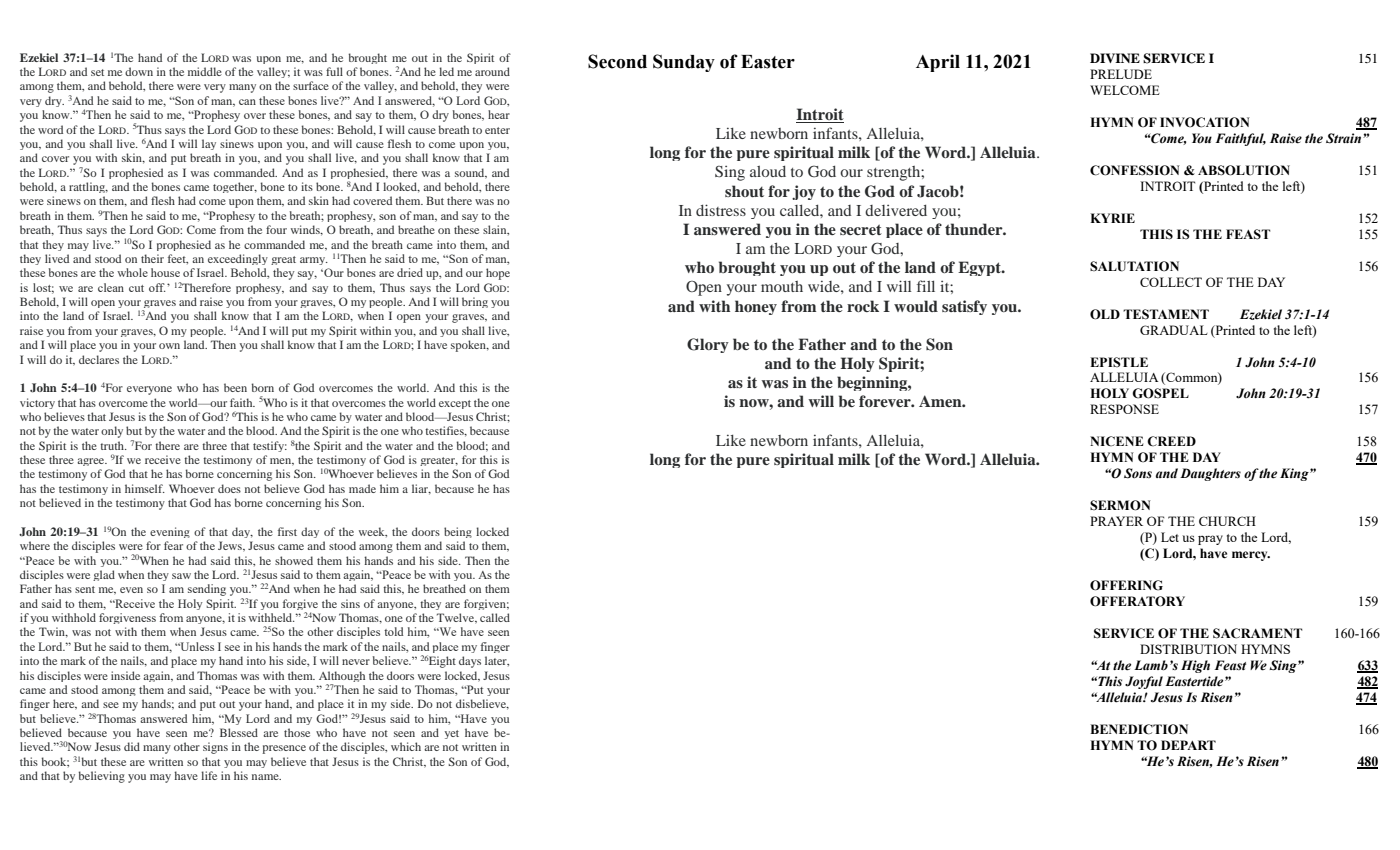 Image resolution: width=1400 pixels, height=850 pixels. I want to click on RESPONSE, so click(1124, 409).
